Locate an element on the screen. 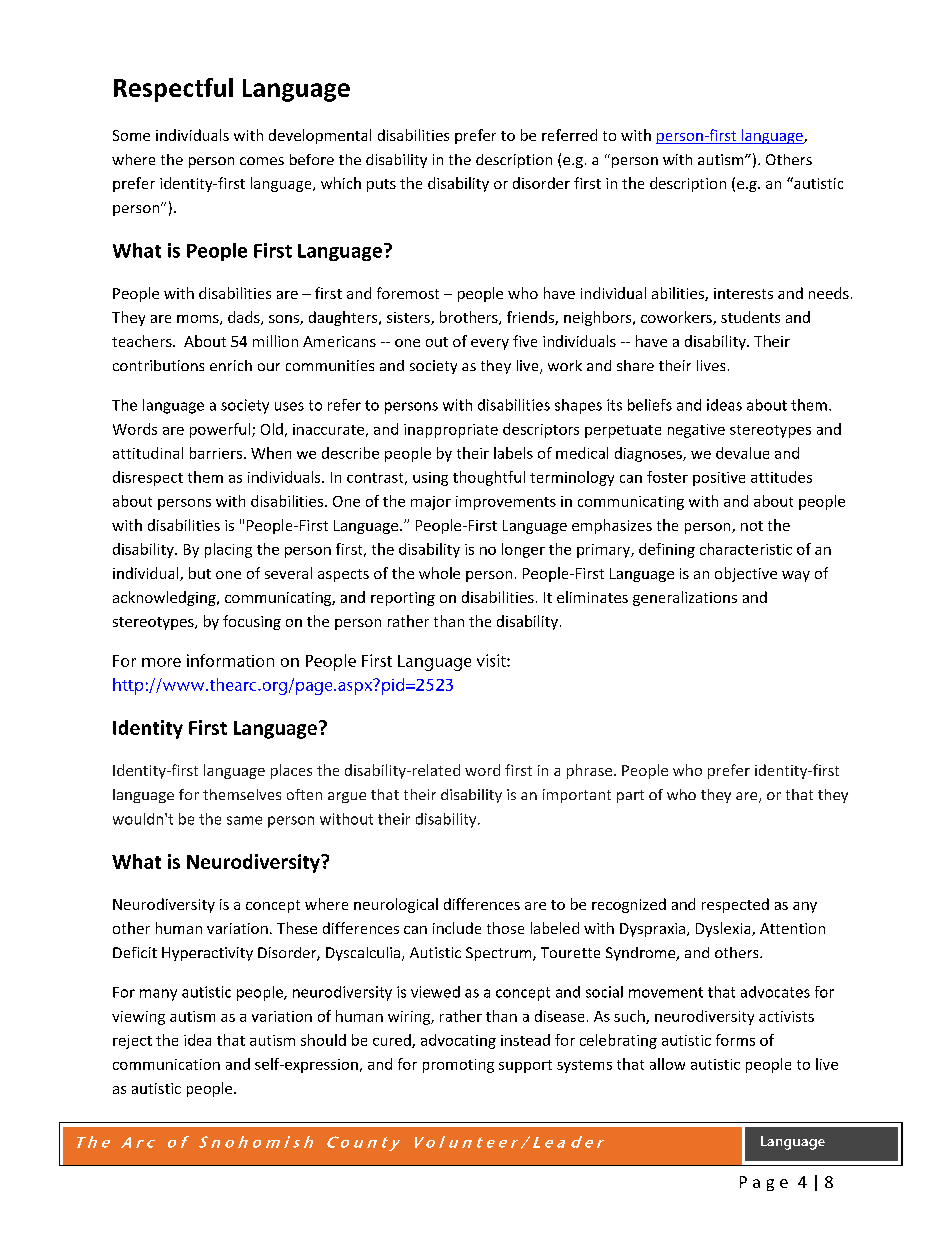  communication is located at coordinates (166, 1064).
